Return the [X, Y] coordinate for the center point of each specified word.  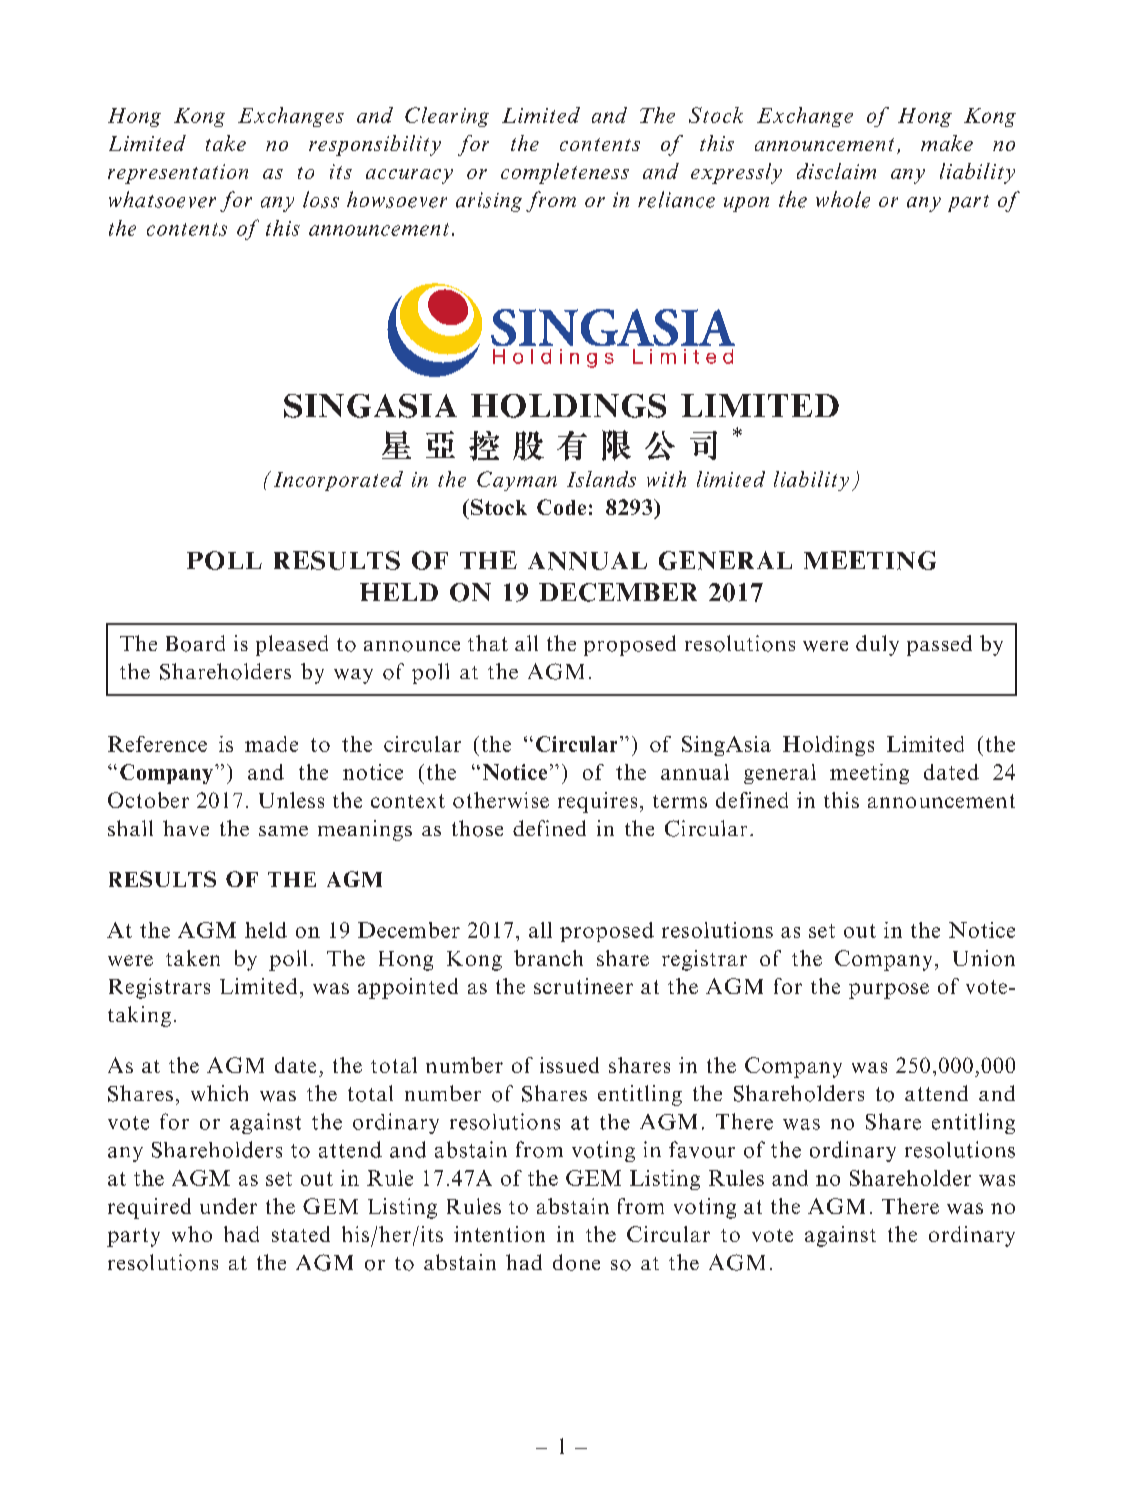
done [576, 1262]
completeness [565, 173]
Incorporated [338, 481]
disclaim [836, 171]
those [477, 828]
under [228, 1206]
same [283, 831]
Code [561, 507]
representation [178, 174]
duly [877, 645]
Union [984, 958]
